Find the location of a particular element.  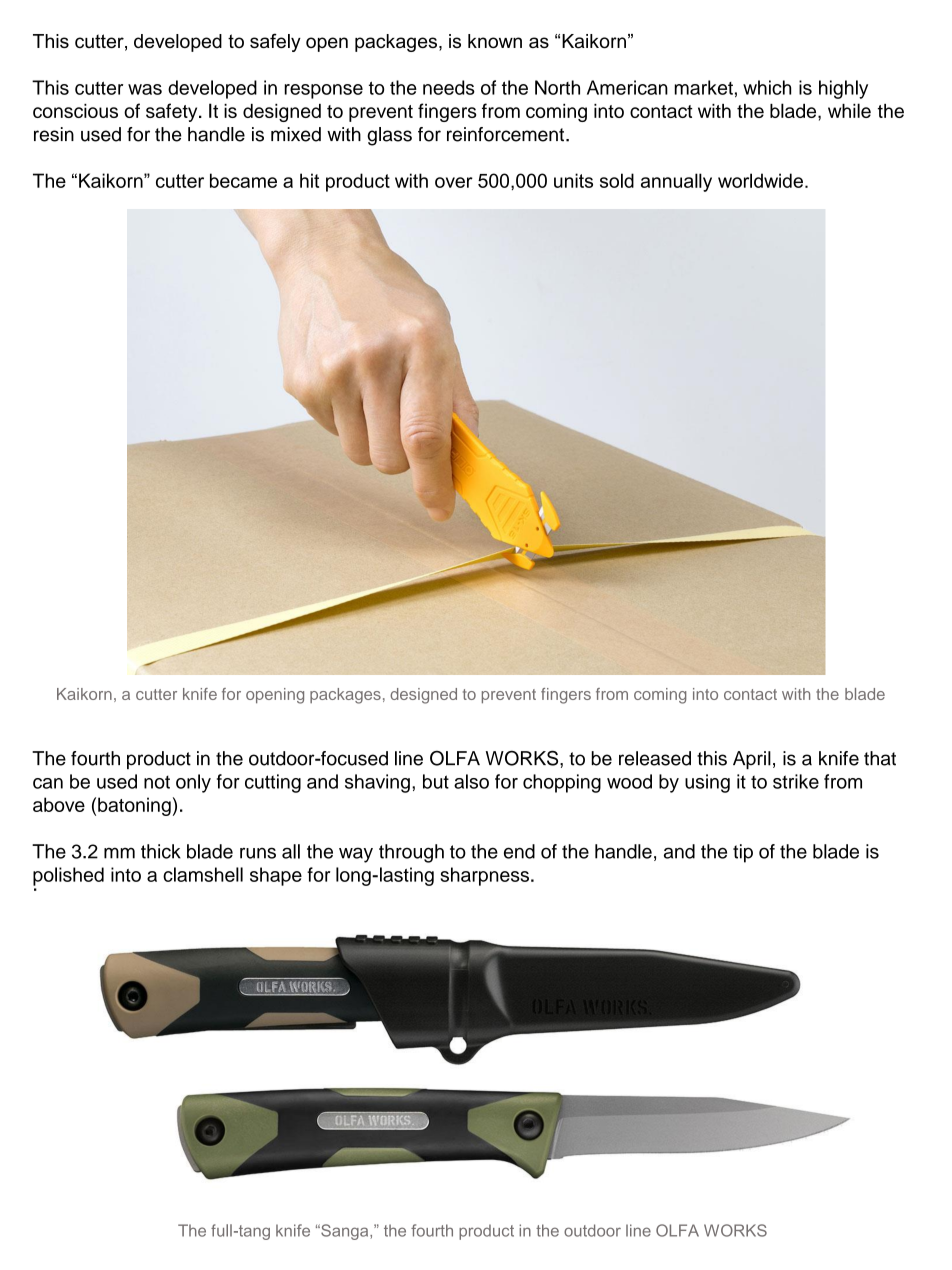

thick is located at coordinates (161, 851).
